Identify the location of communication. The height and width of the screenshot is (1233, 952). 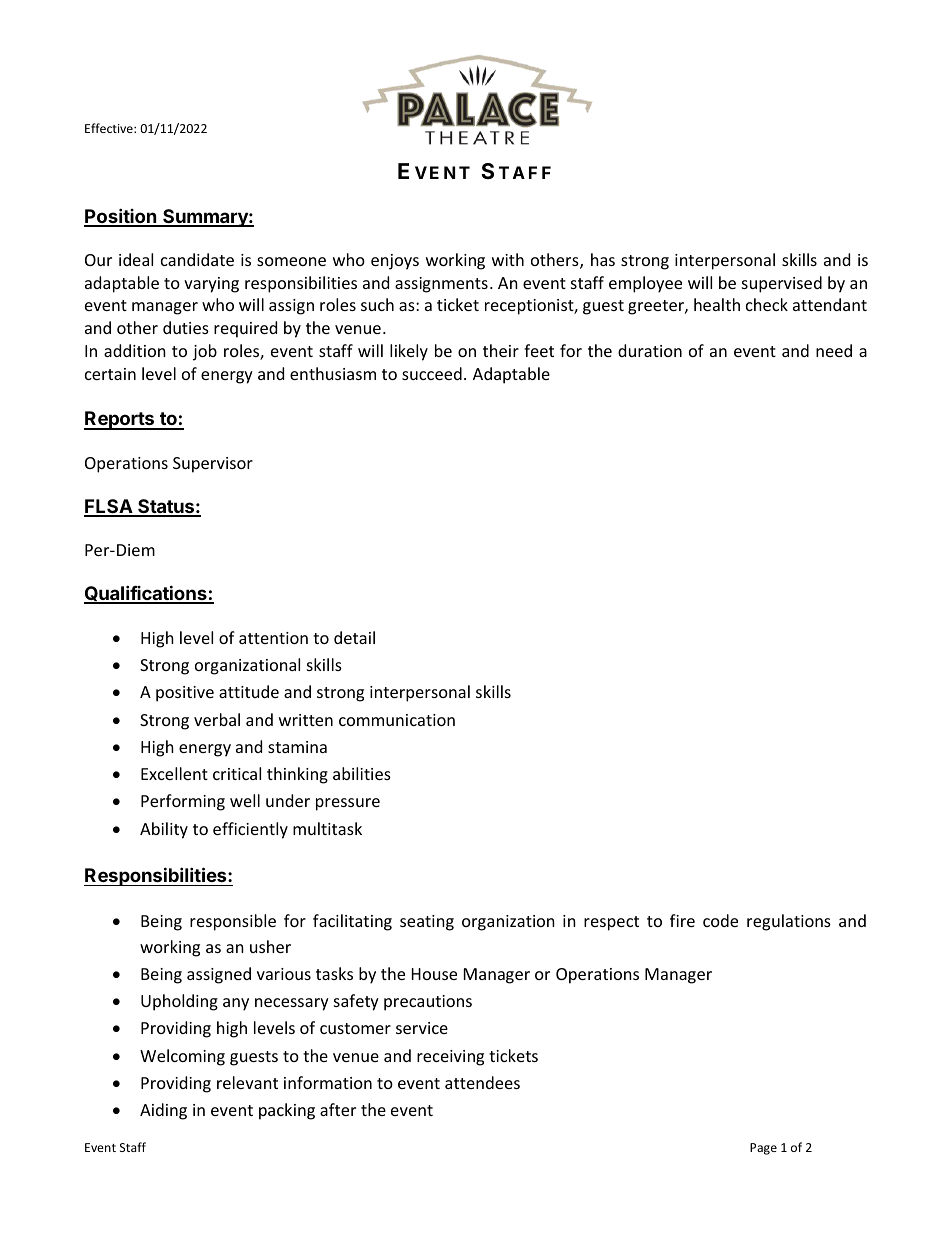
(397, 720).
